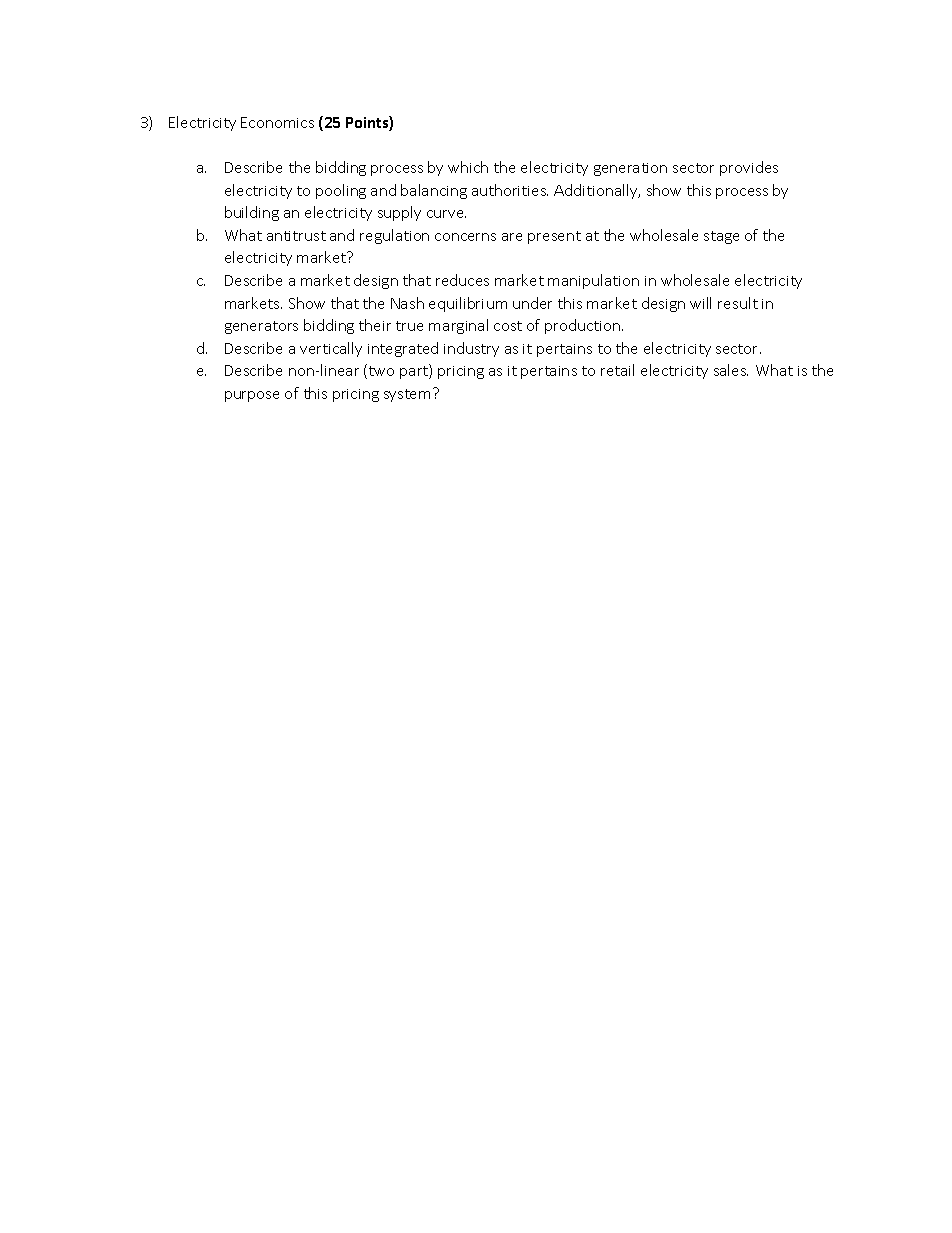 This screenshot has height=1233, width=952. I want to click on stage, so click(721, 237).
